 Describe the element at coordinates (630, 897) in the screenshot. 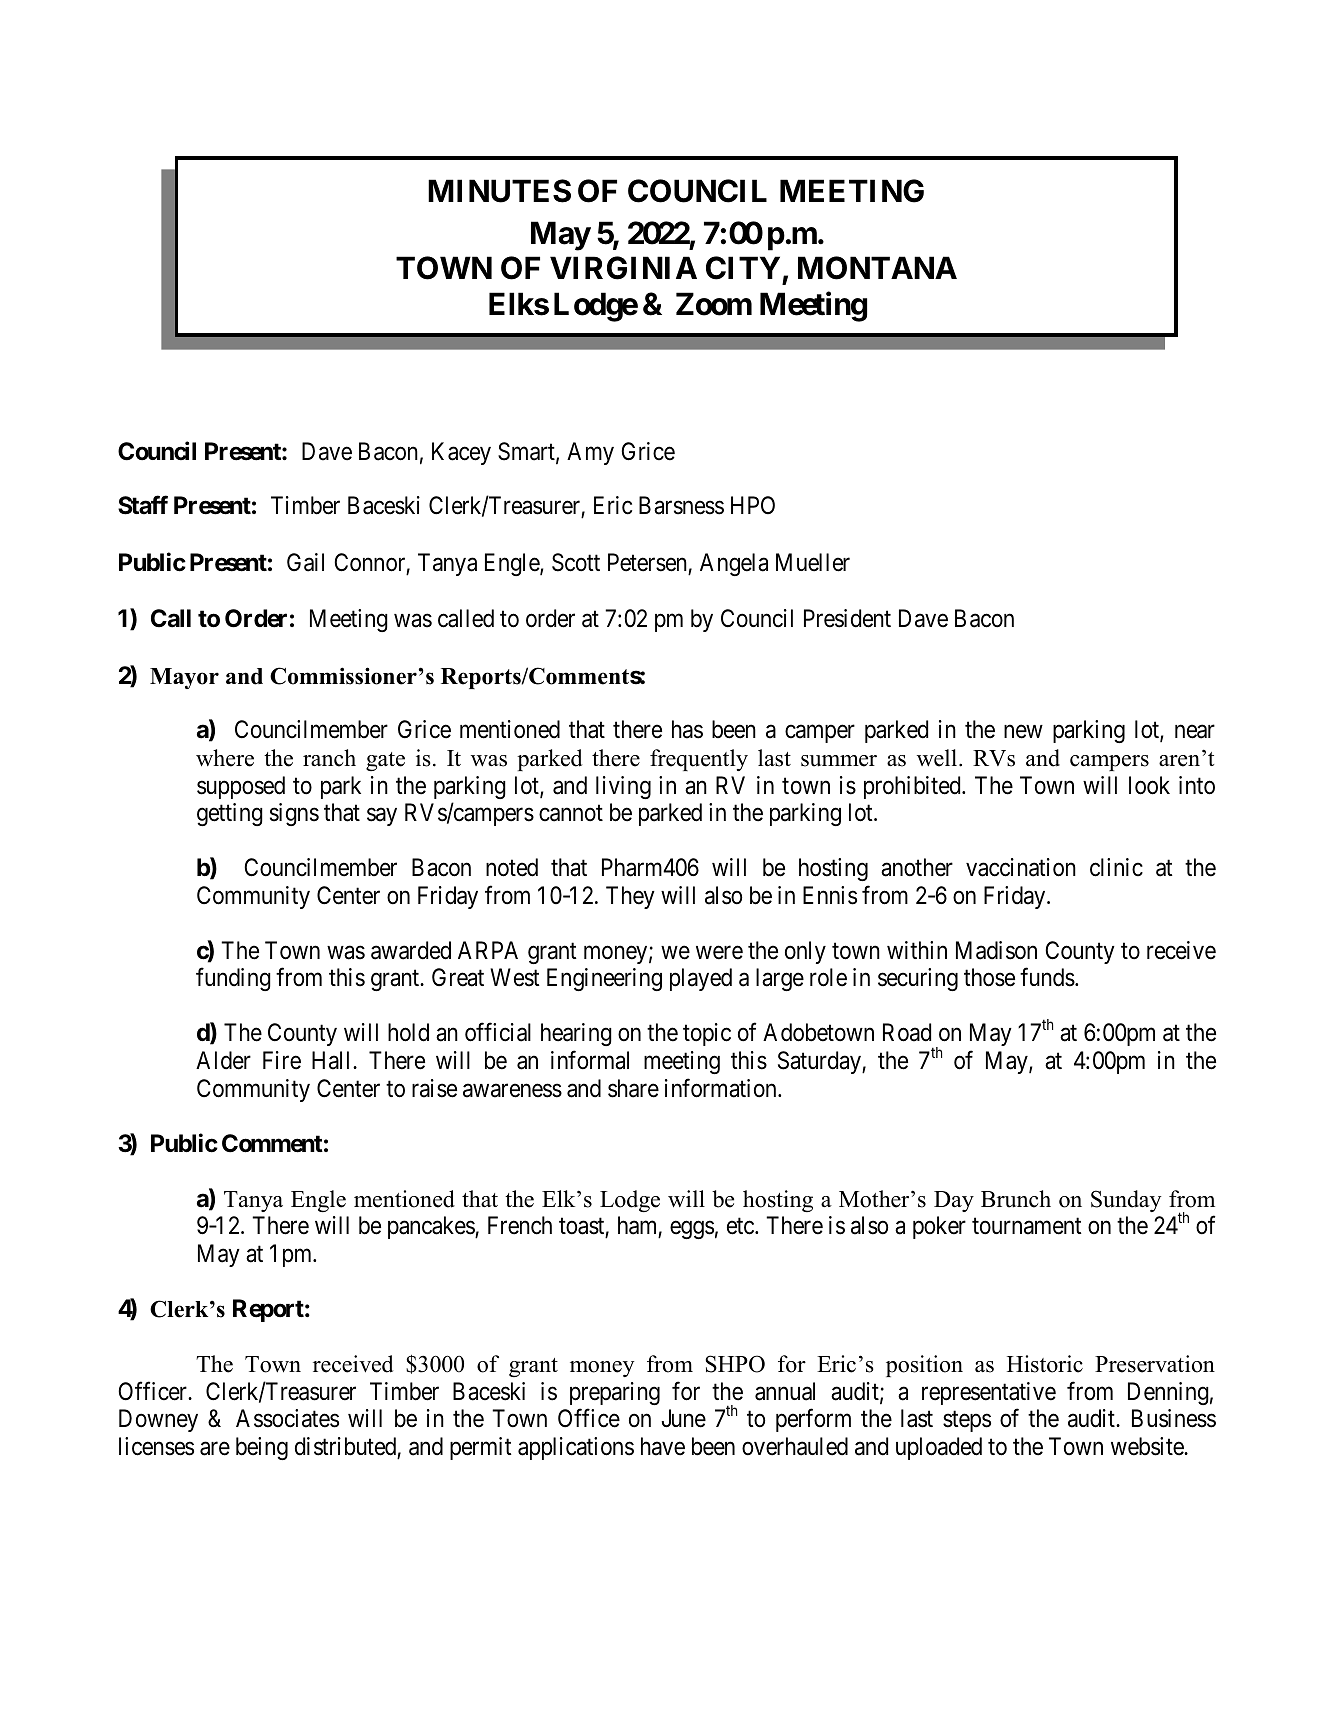

I see `They` at that location.
